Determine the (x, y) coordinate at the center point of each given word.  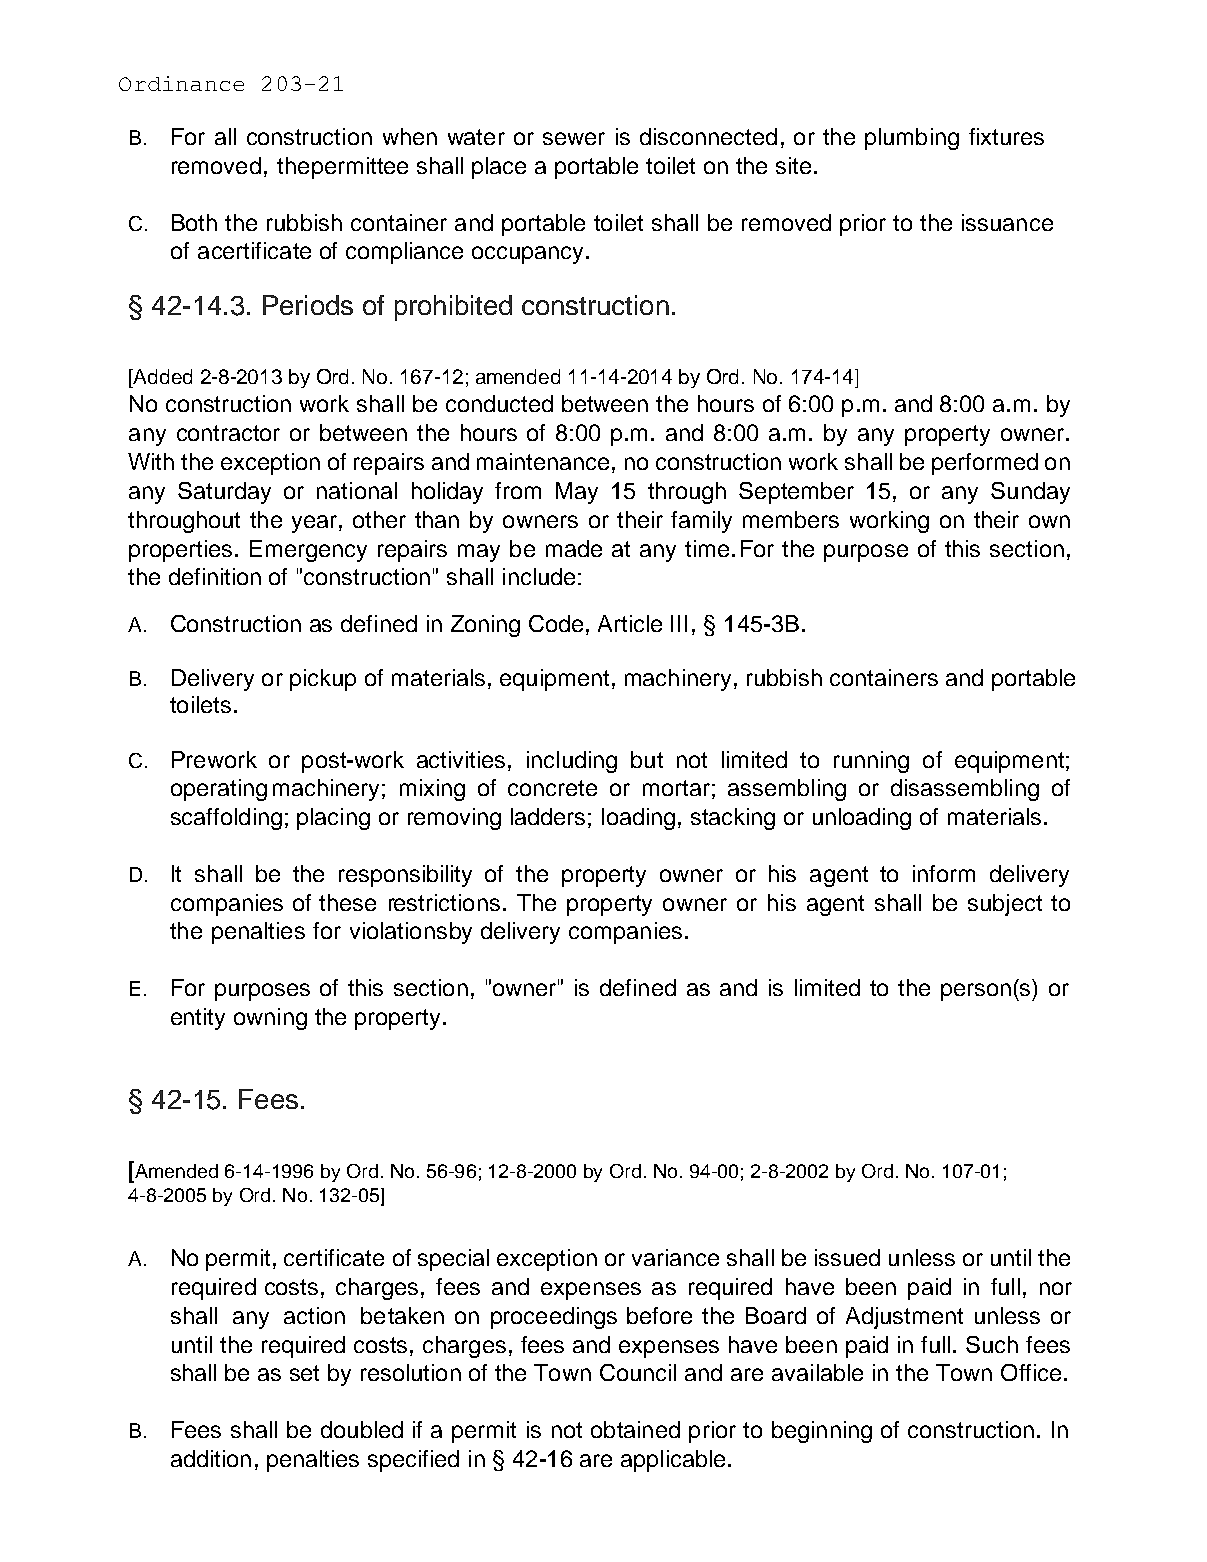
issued (847, 1257)
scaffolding (226, 819)
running (871, 762)
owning (270, 1019)
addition (211, 1458)
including (572, 762)
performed (985, 464)
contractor (228, 433)
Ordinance (181, 83)
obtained (635, 1429)
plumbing (912, 139)
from (518, 490)
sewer (574, 138)
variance (675, 1257)
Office (1031, 1372)
